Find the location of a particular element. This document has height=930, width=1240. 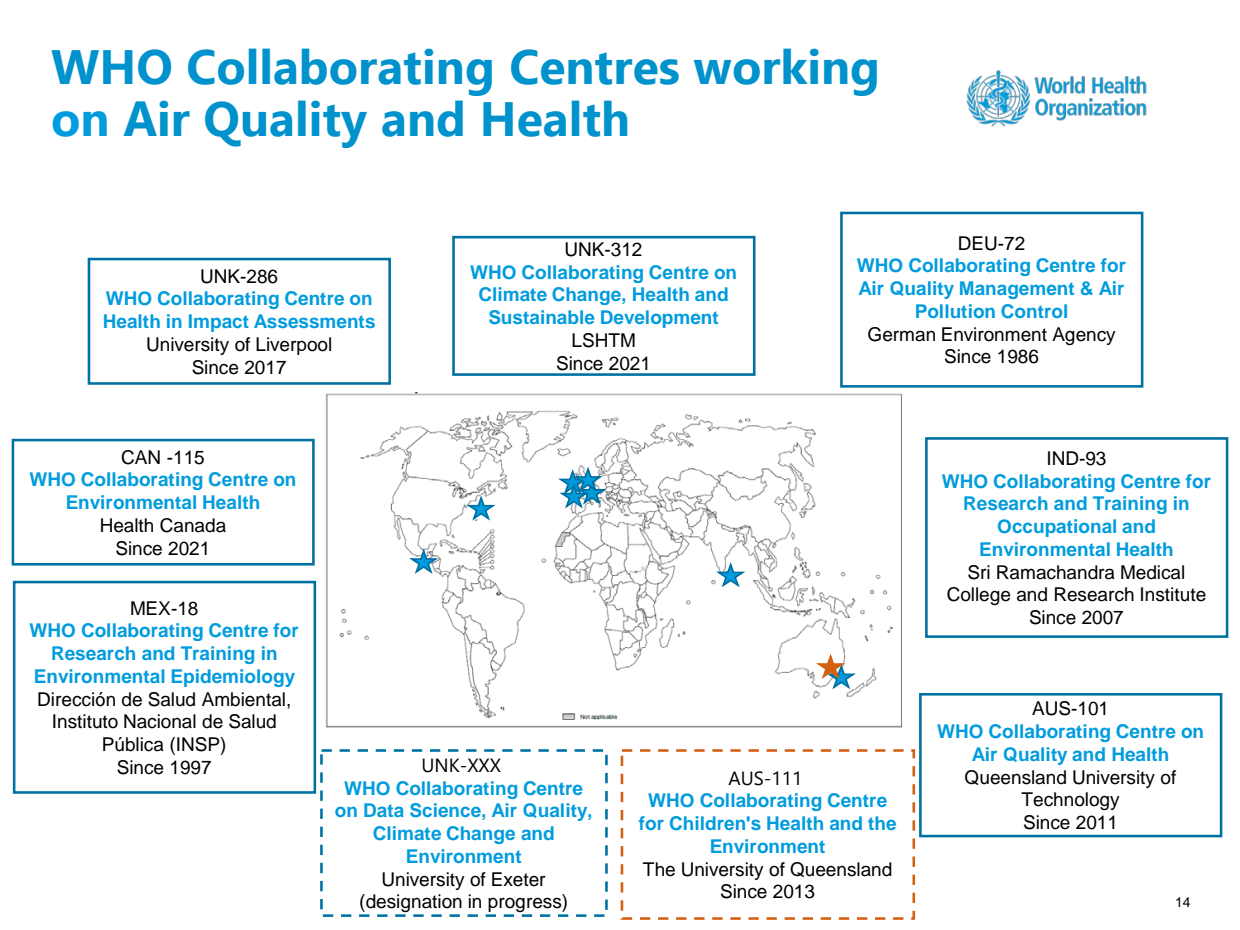

Sustainable is located at coordinates (541, 317).
